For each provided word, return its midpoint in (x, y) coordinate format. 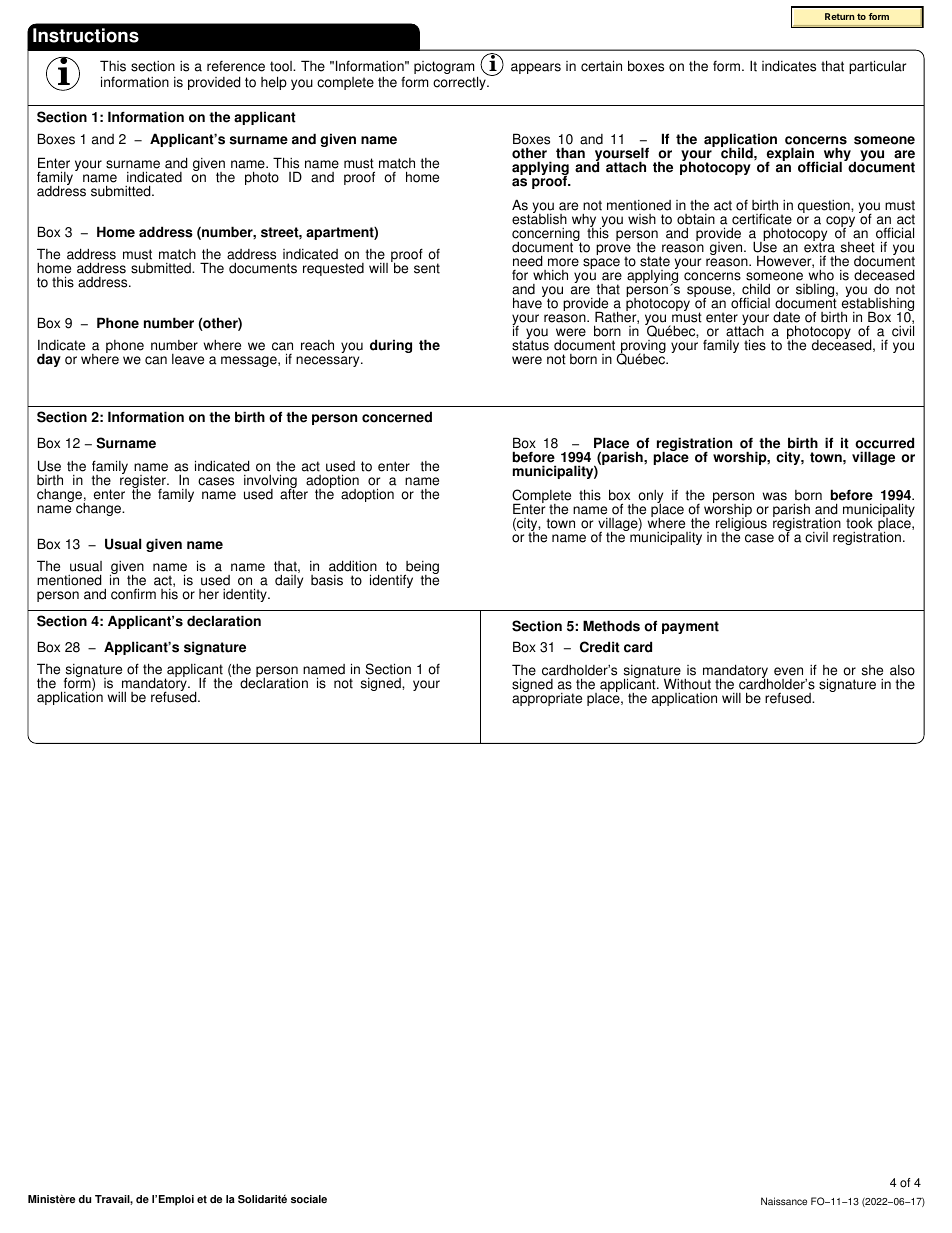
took (859, 523)
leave (188, 359)
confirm (133, 594)
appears (536, 68)
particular (877, 67)
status (530, 345)
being (421, 569)
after (294, 493)
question (825, 206)
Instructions (86, 35)
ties (755, 345)
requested (333, 269)
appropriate (547, 698)
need (527, 261)
